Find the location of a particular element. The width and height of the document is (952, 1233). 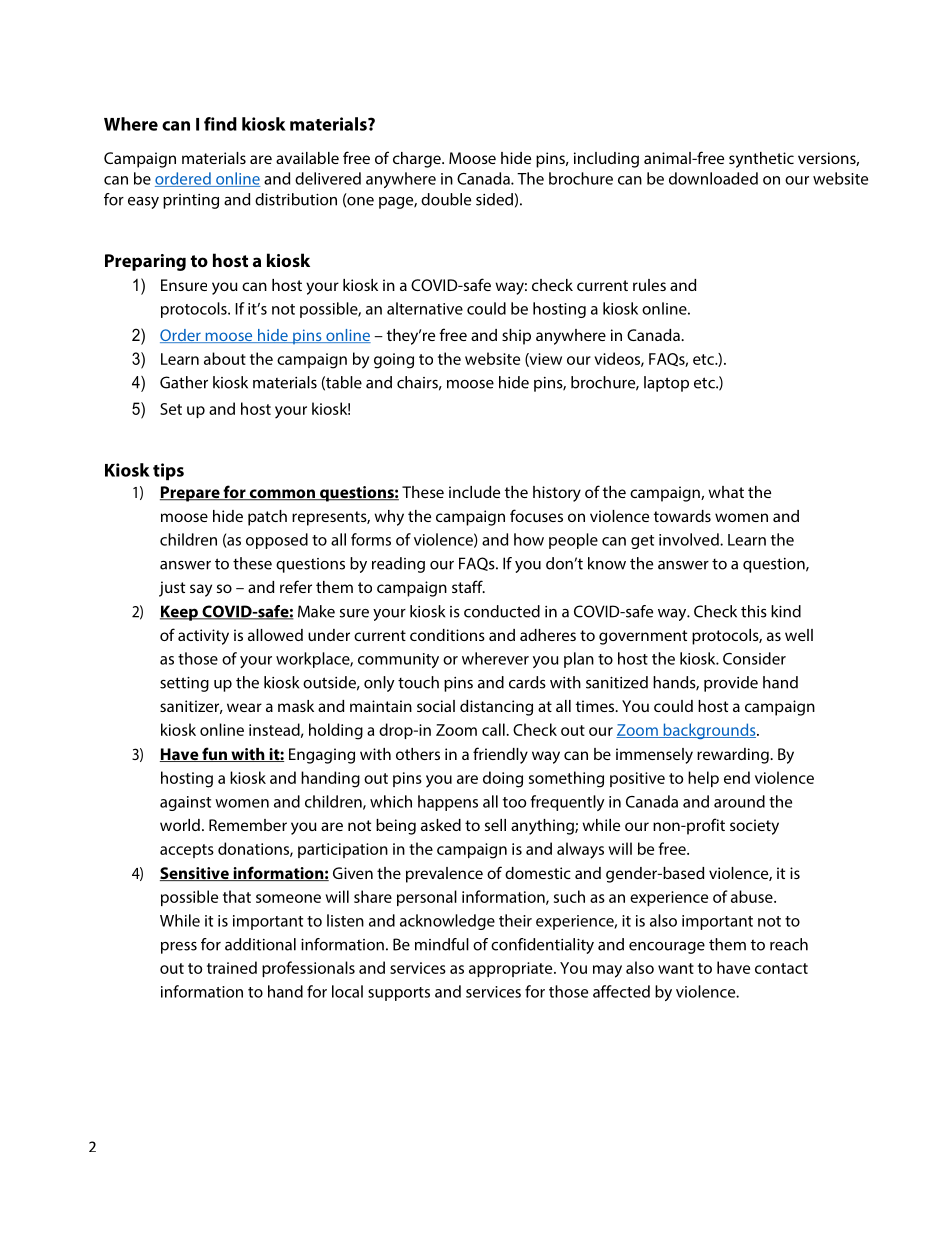

downloaded is located at coordinates (713, 178).
